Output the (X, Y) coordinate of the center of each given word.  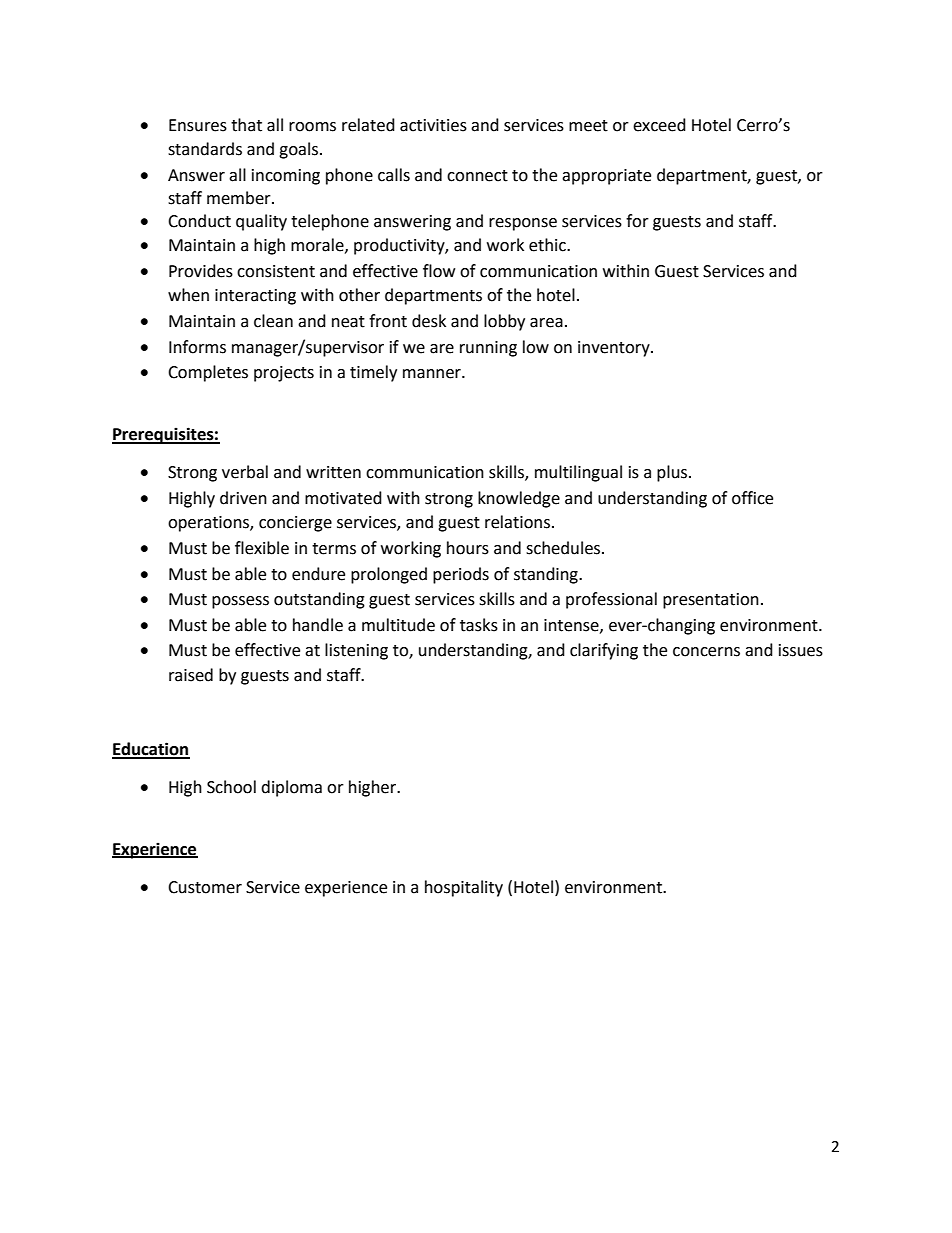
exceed (659, 125)
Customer (205, 887)
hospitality (464, 888)
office (752, 498)
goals (300, 150)
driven (243, 498)
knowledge (519, 499)
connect (477, 176)
